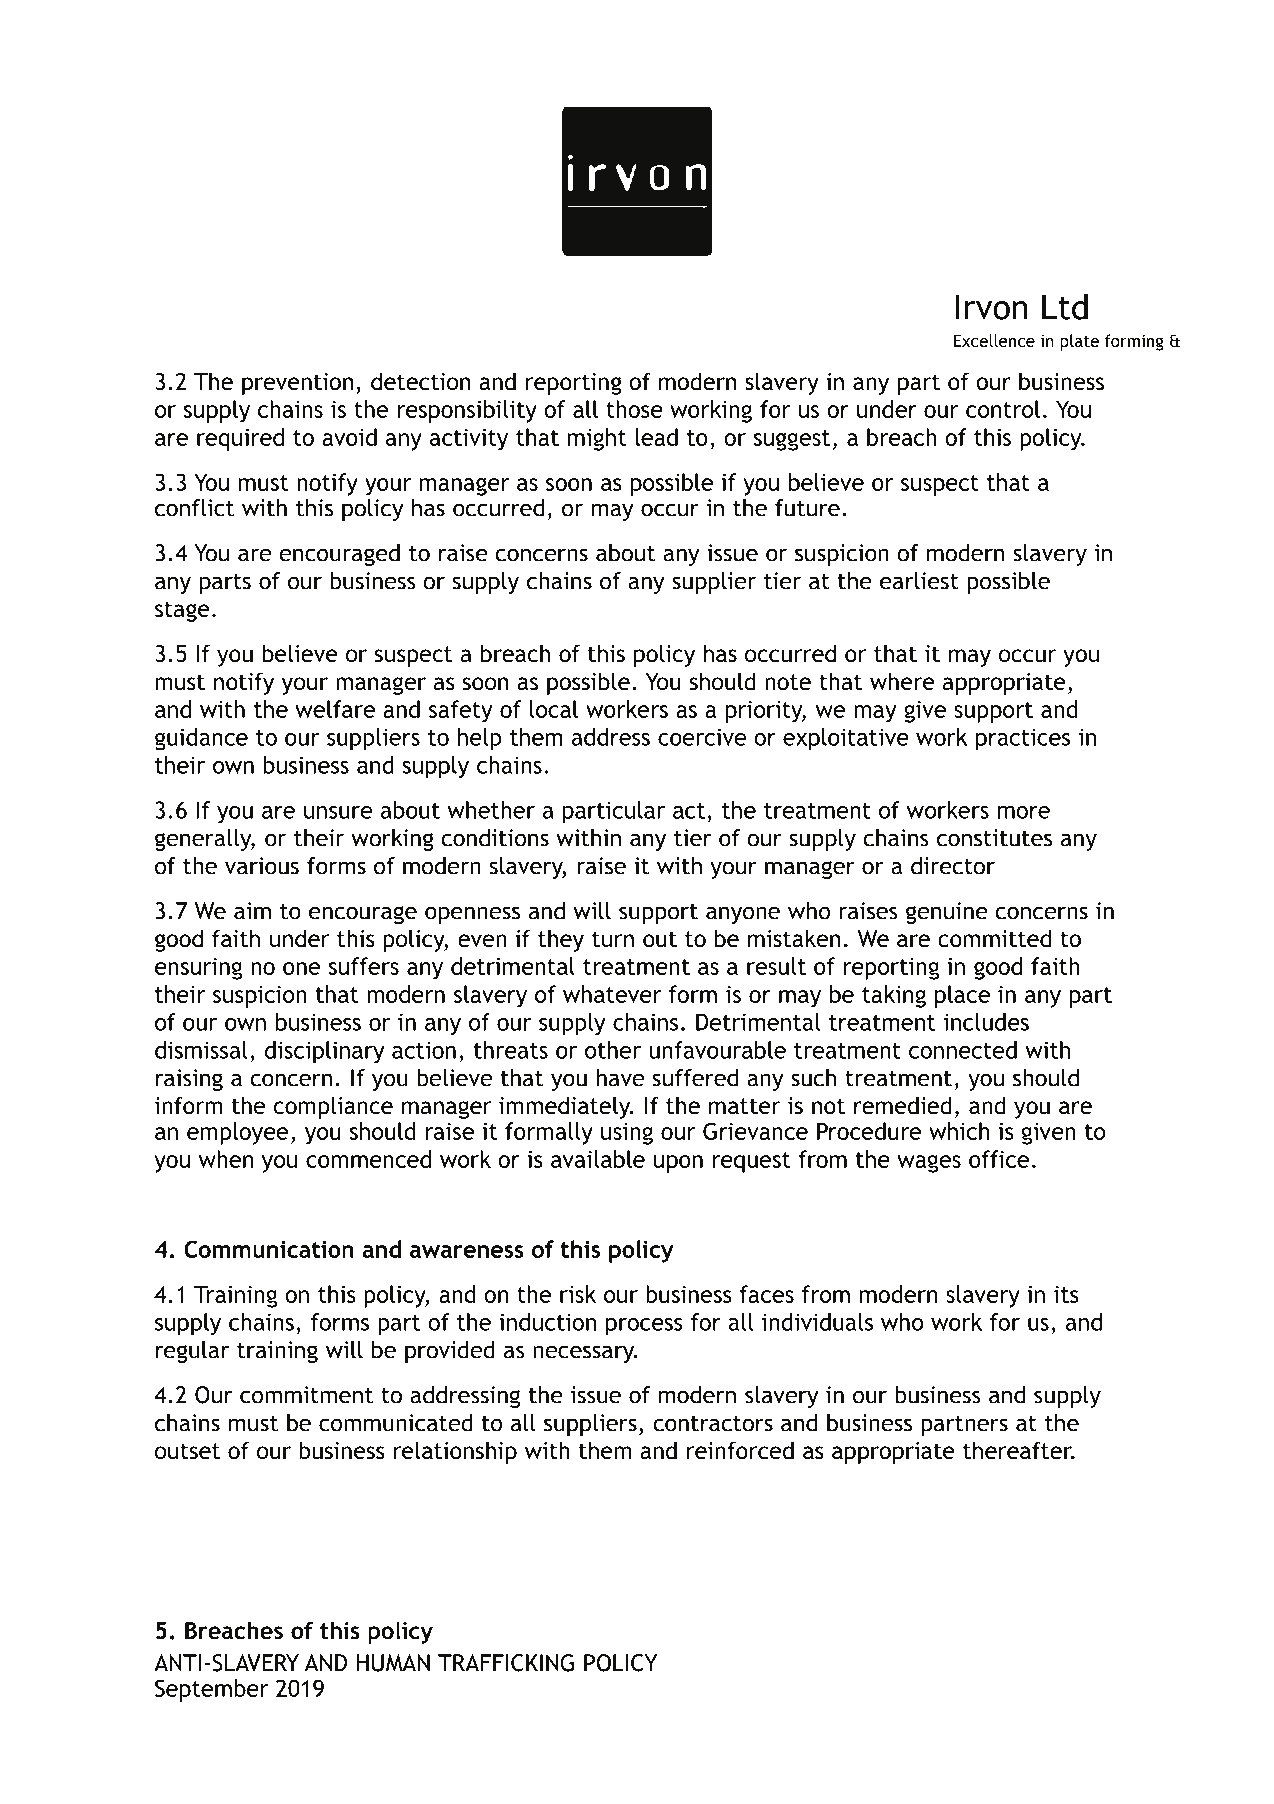  I want to click on process, so click(644, 1327).
